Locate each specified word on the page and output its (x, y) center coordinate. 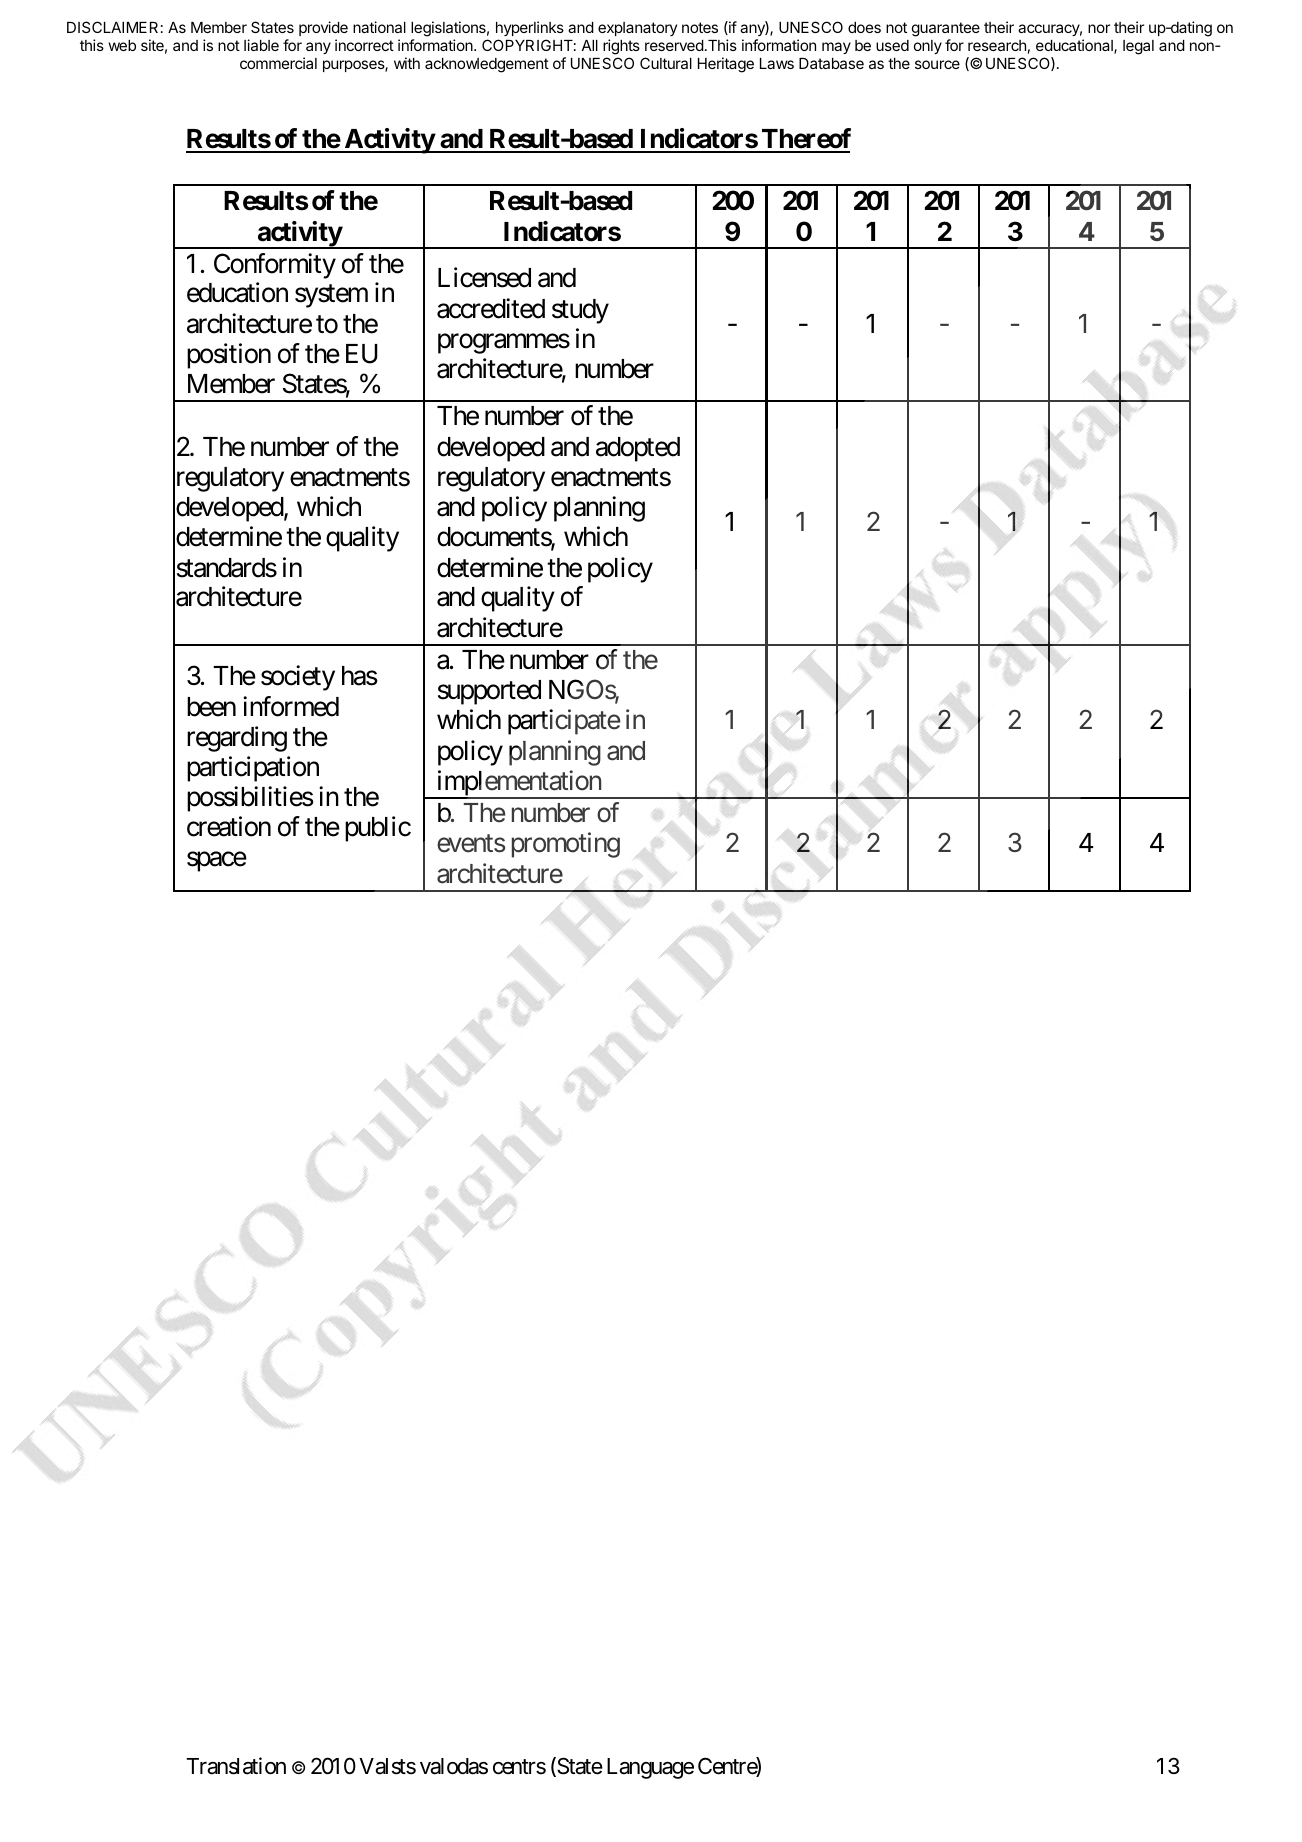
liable (261, 45)
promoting (566, 845)
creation (229, 827)
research (997, 45)
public (378, 829)
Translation (236, 1766)
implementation (518, 784)
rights (621, 47)
